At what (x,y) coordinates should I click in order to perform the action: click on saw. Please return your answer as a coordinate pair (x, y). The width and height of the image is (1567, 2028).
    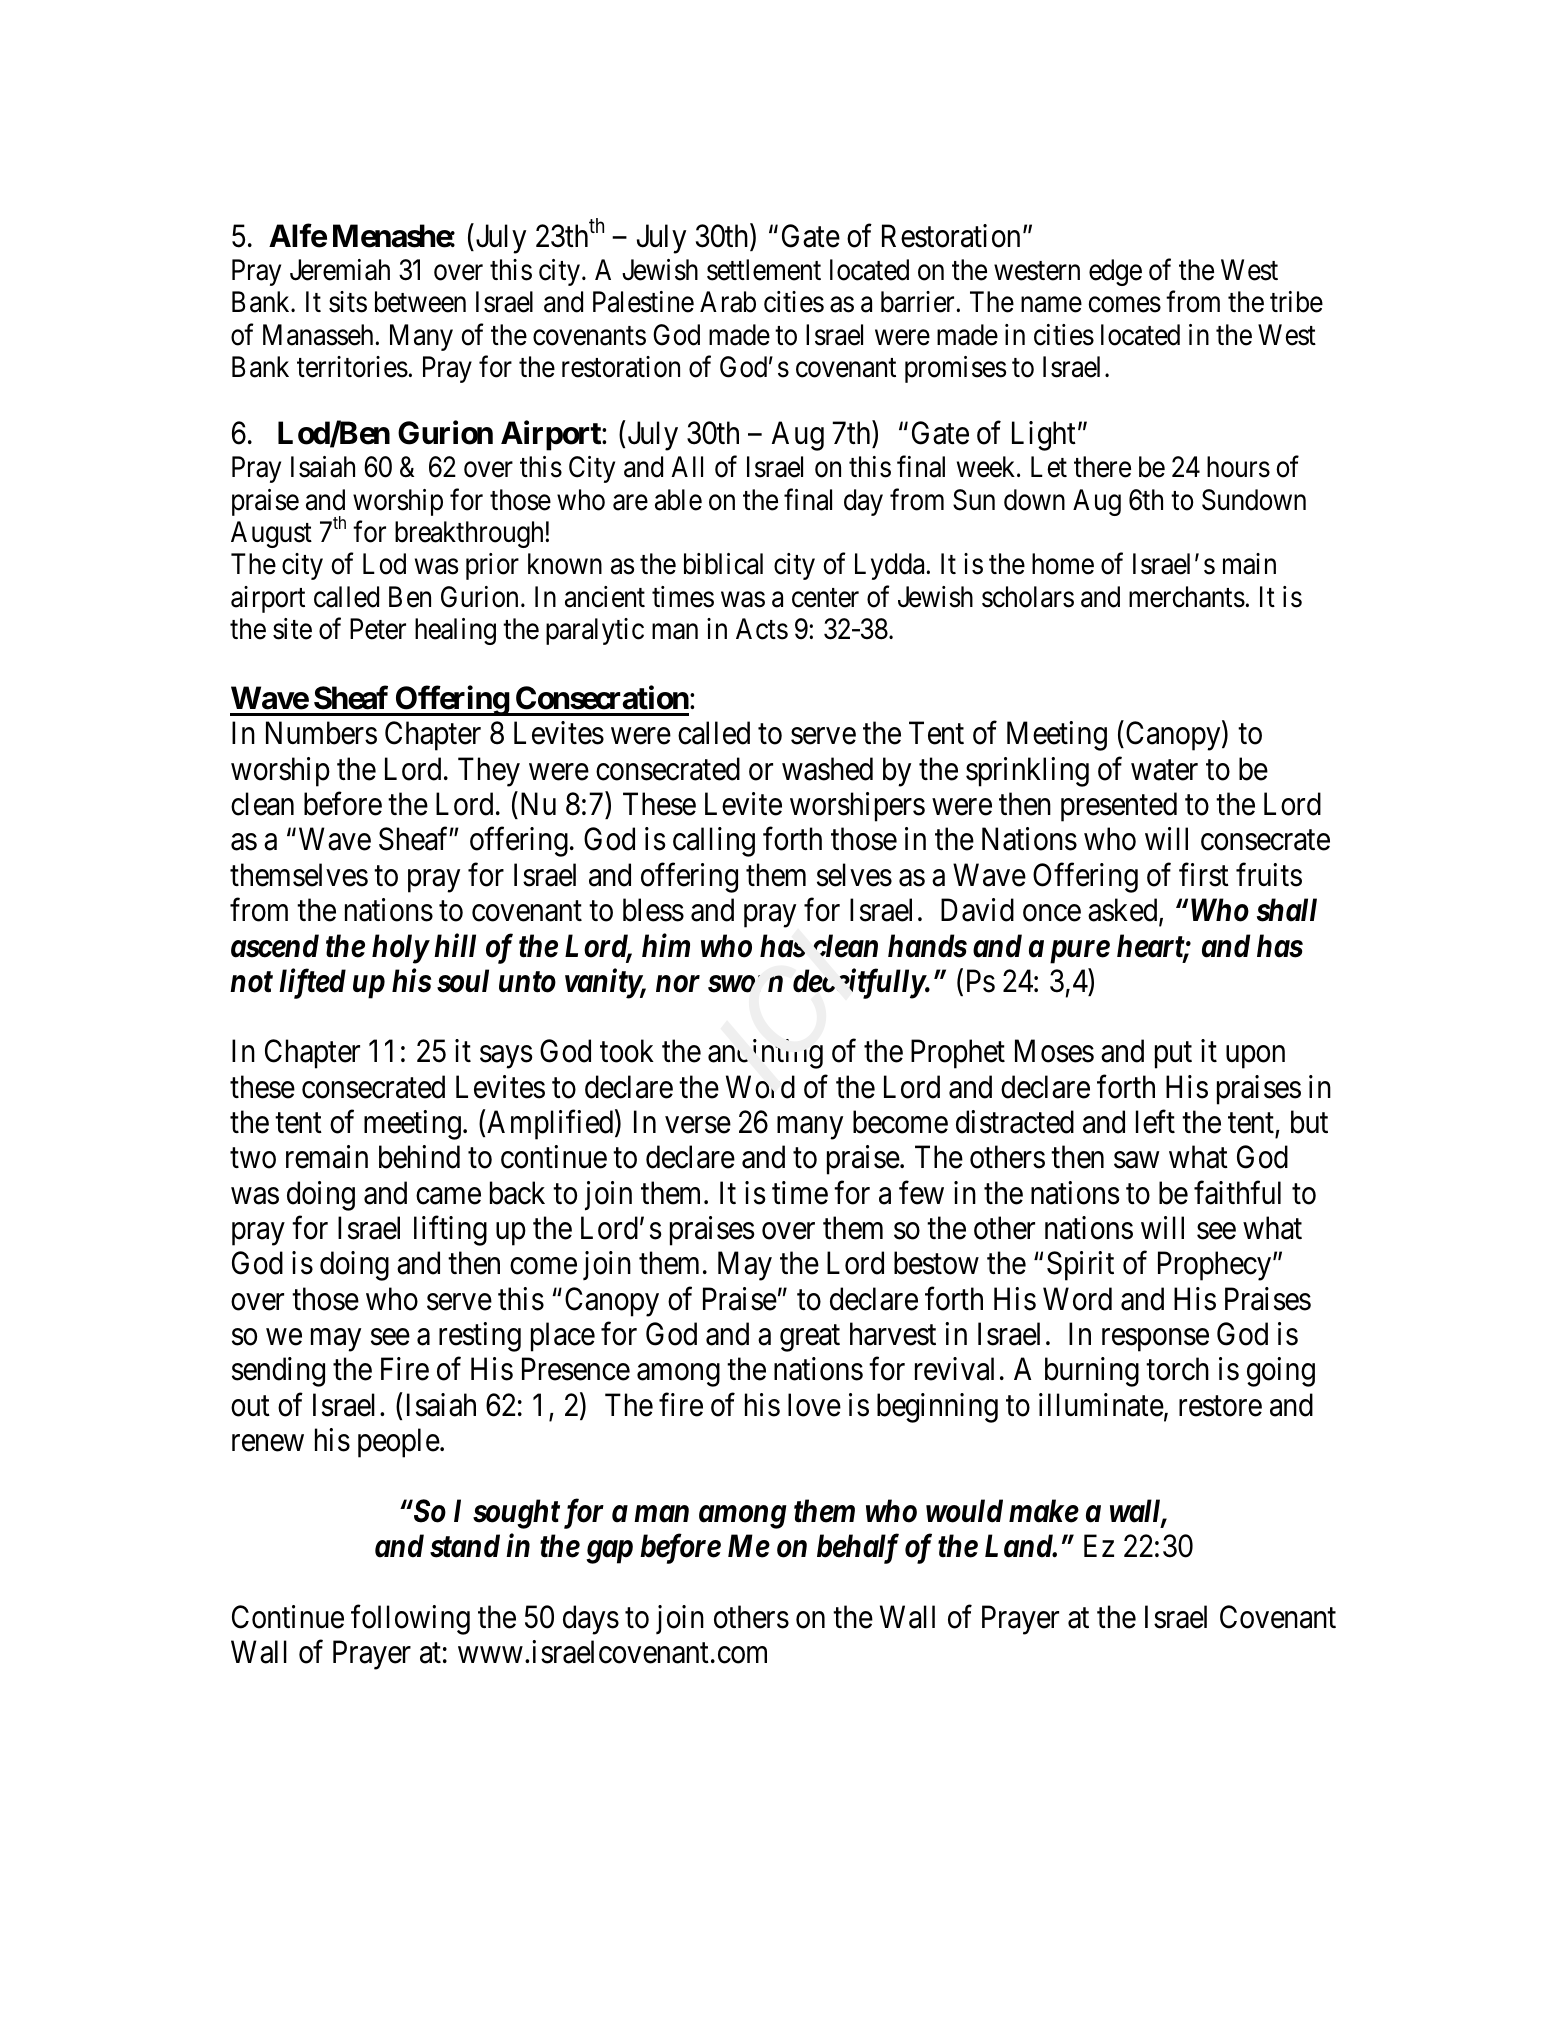
    Looking at the image, I should click on (1136, 1160).
